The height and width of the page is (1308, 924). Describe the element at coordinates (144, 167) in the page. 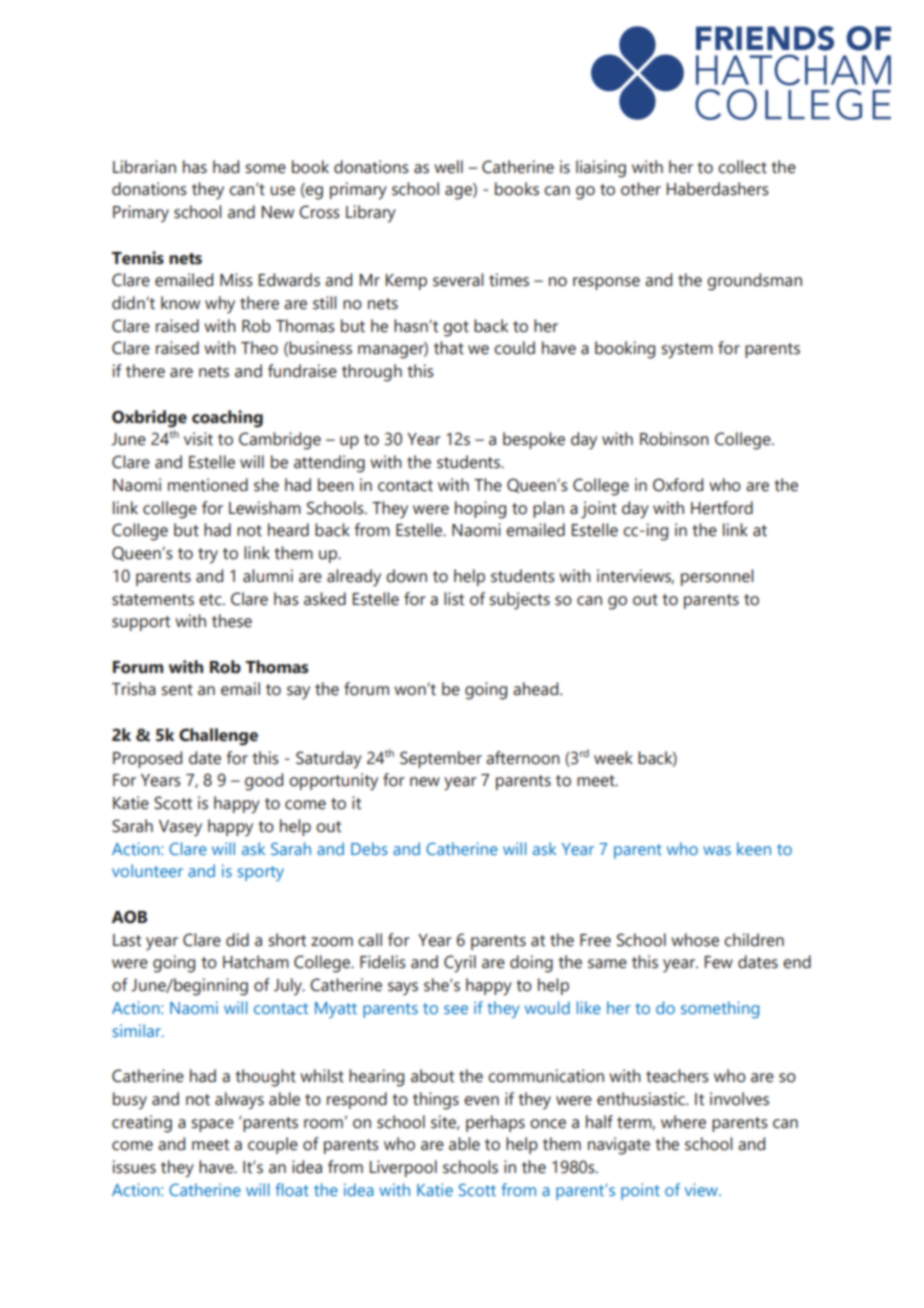

I see `Librarian` at that location.
